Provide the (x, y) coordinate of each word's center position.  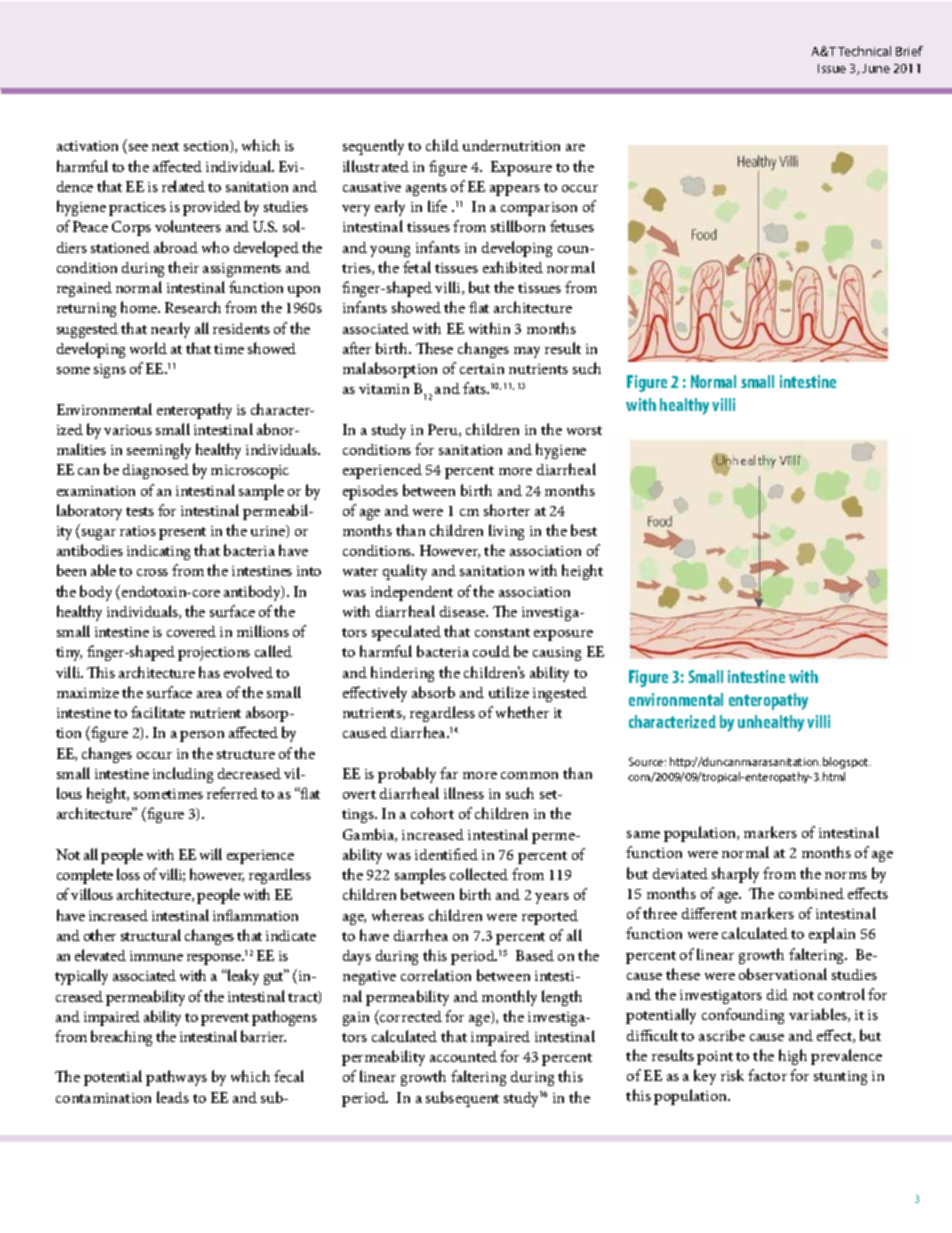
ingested (560, 694)
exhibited (513, 267)
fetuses (572, 226)
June (876, 68)
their (183, 267)
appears (515, 190)
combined (811, 893)
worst (584, 430)
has (209, 672)
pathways (176, 1078)
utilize (509, 692)
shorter (507, 510)
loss (128, 874)
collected (479, 874)
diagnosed (156, 471)
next (165, 146)
